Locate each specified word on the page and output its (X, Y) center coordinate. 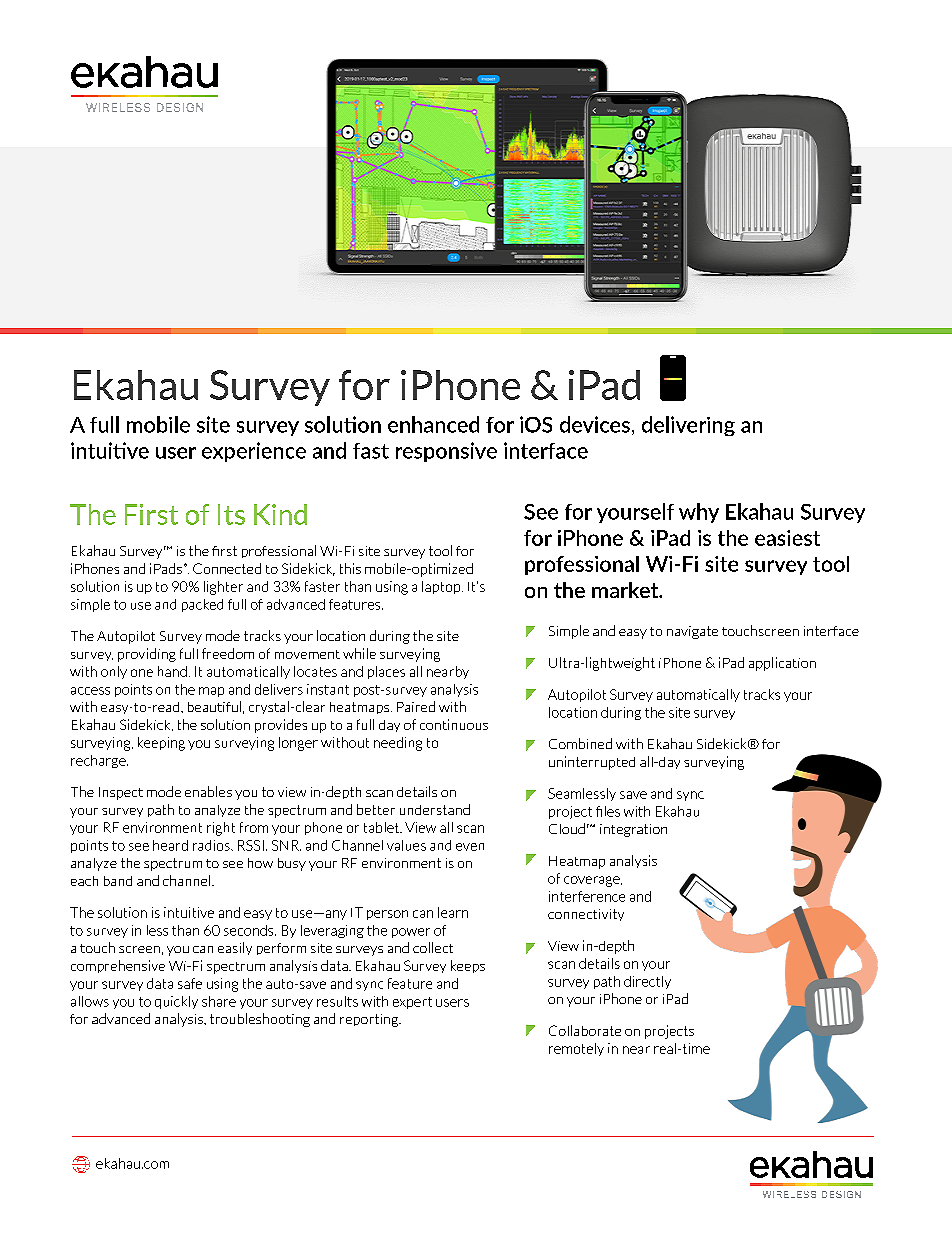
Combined (580, 743)
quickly (176, 1002)
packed (202, 605)
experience (254, 452)
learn (453, 912)
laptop (442, 587)
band (118, 881)
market (626, 590)
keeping (161, 744)
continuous (454, 724)
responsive (446, 452)
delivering (688, 426)
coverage (593, 881)
